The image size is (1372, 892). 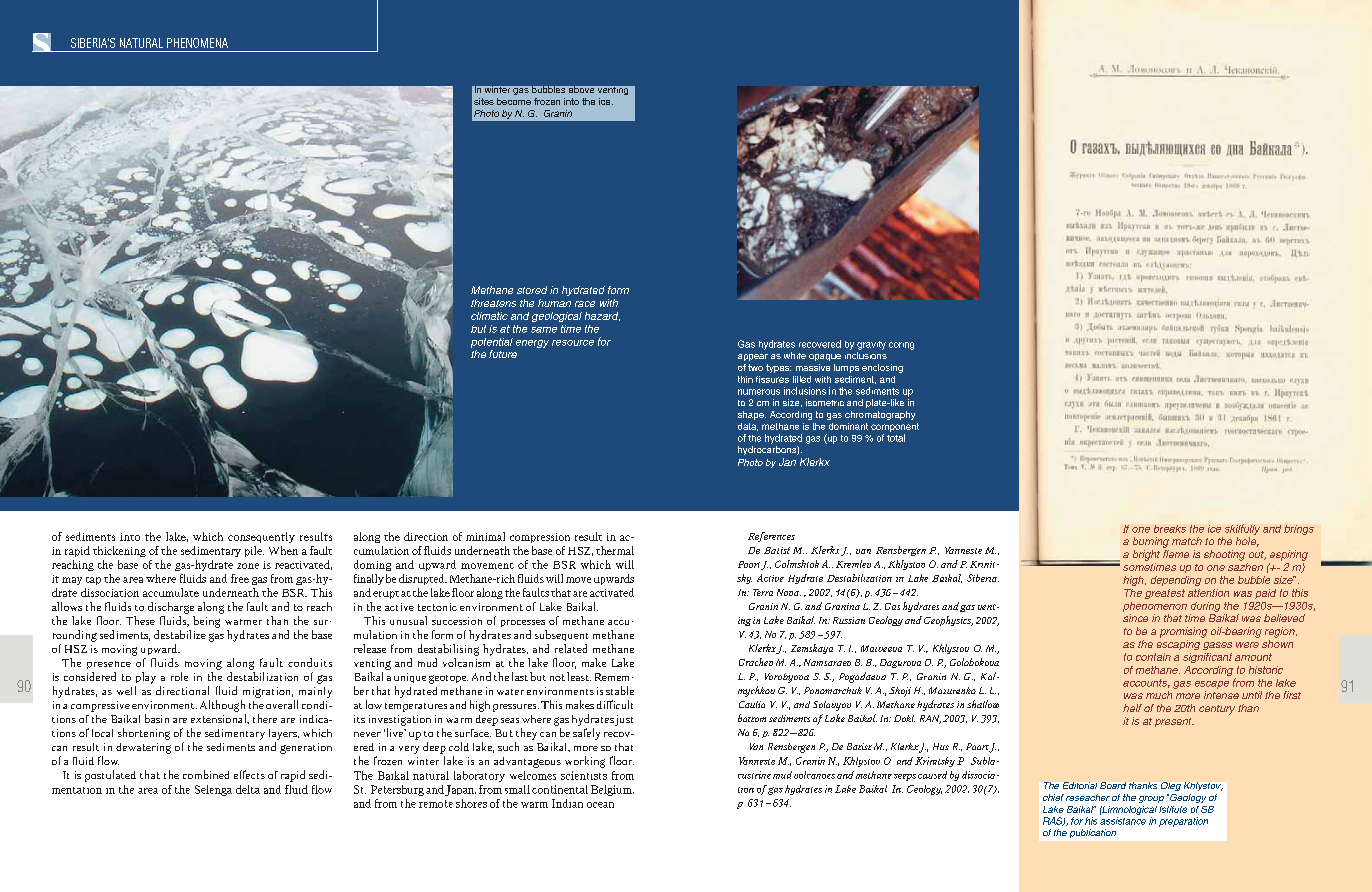 I want to click on Belgium, so click(x=612, y=790).
